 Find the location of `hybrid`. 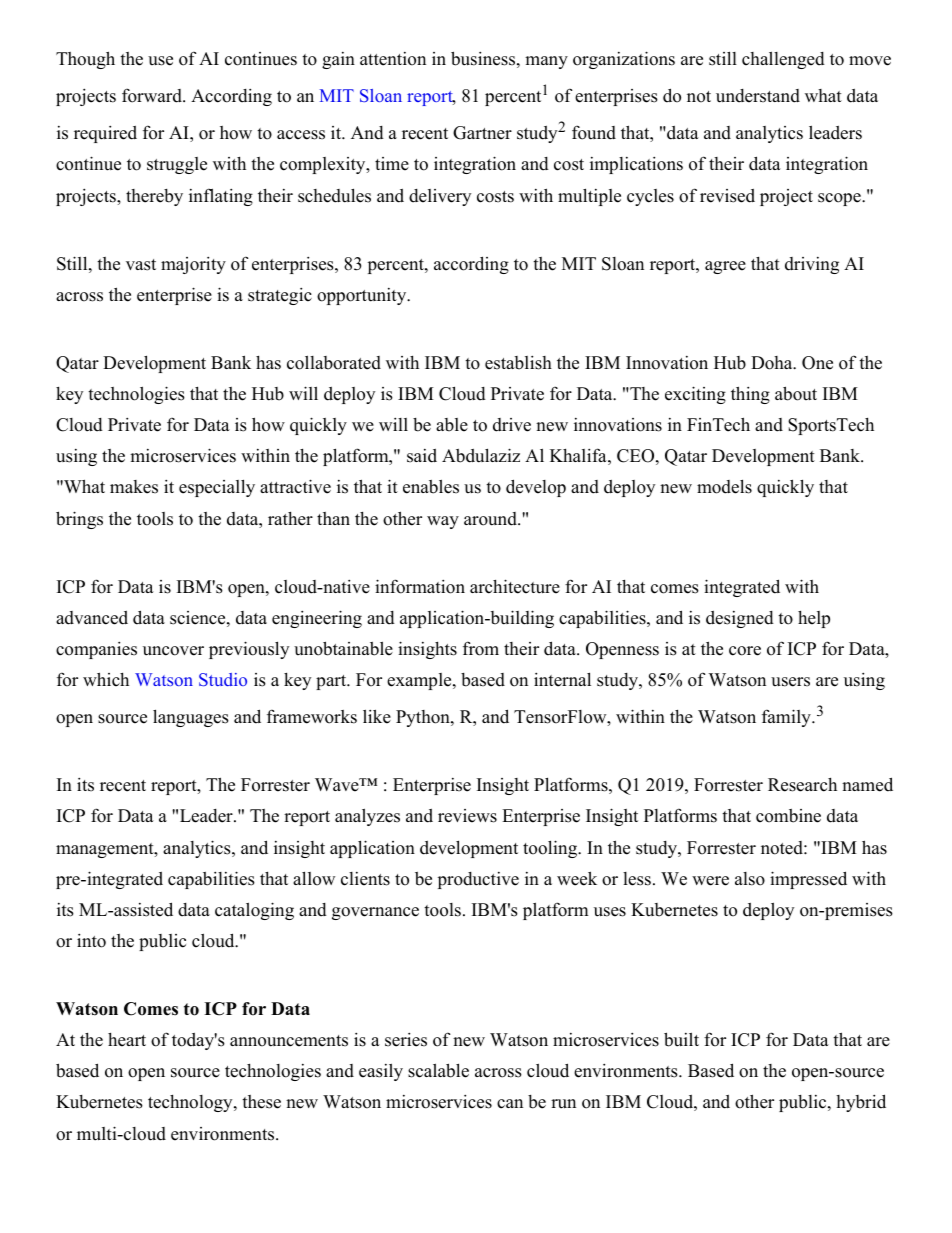

hybrid is located at coordinates (861, 1103).
